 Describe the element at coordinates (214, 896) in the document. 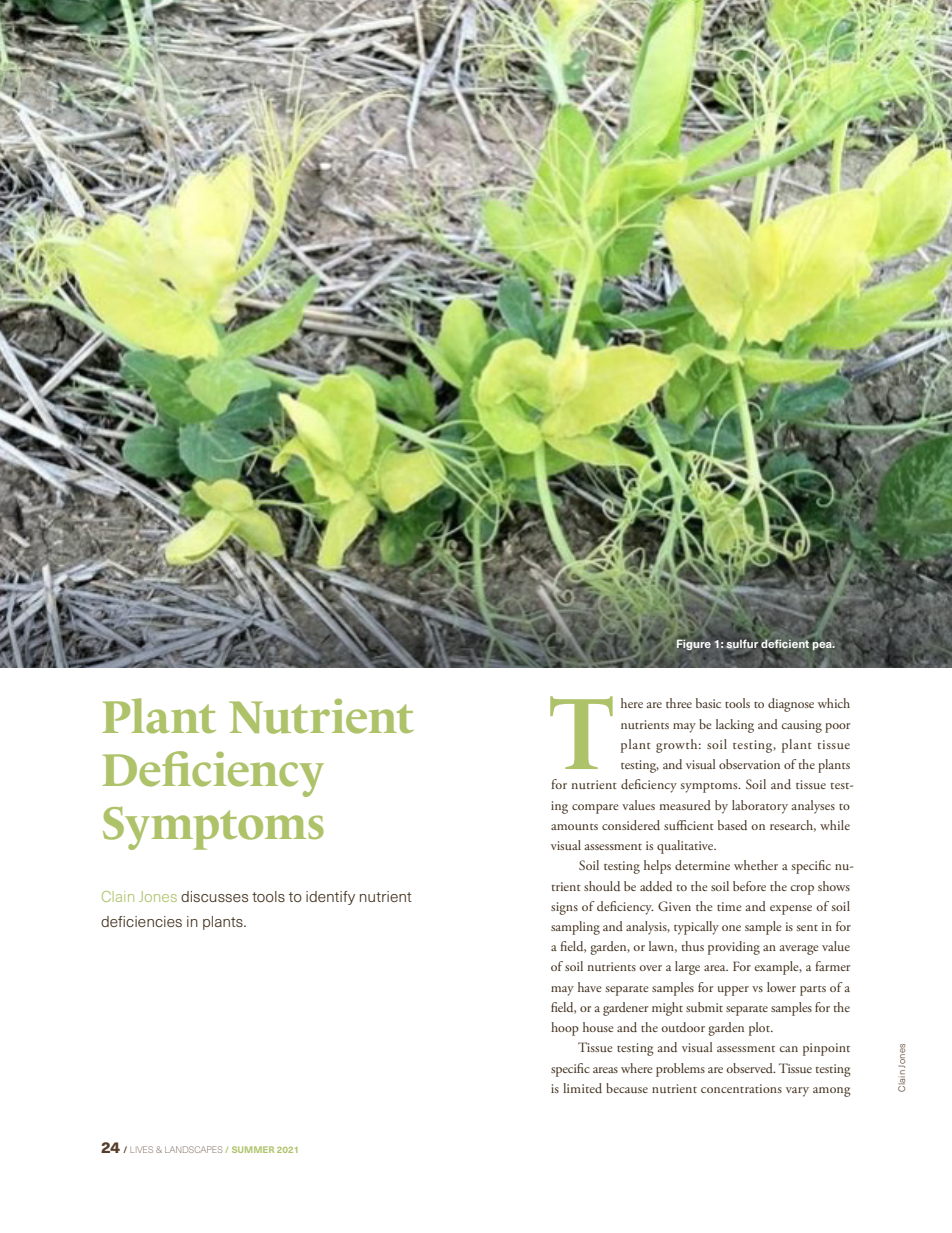

I see `discusses` at that location.
